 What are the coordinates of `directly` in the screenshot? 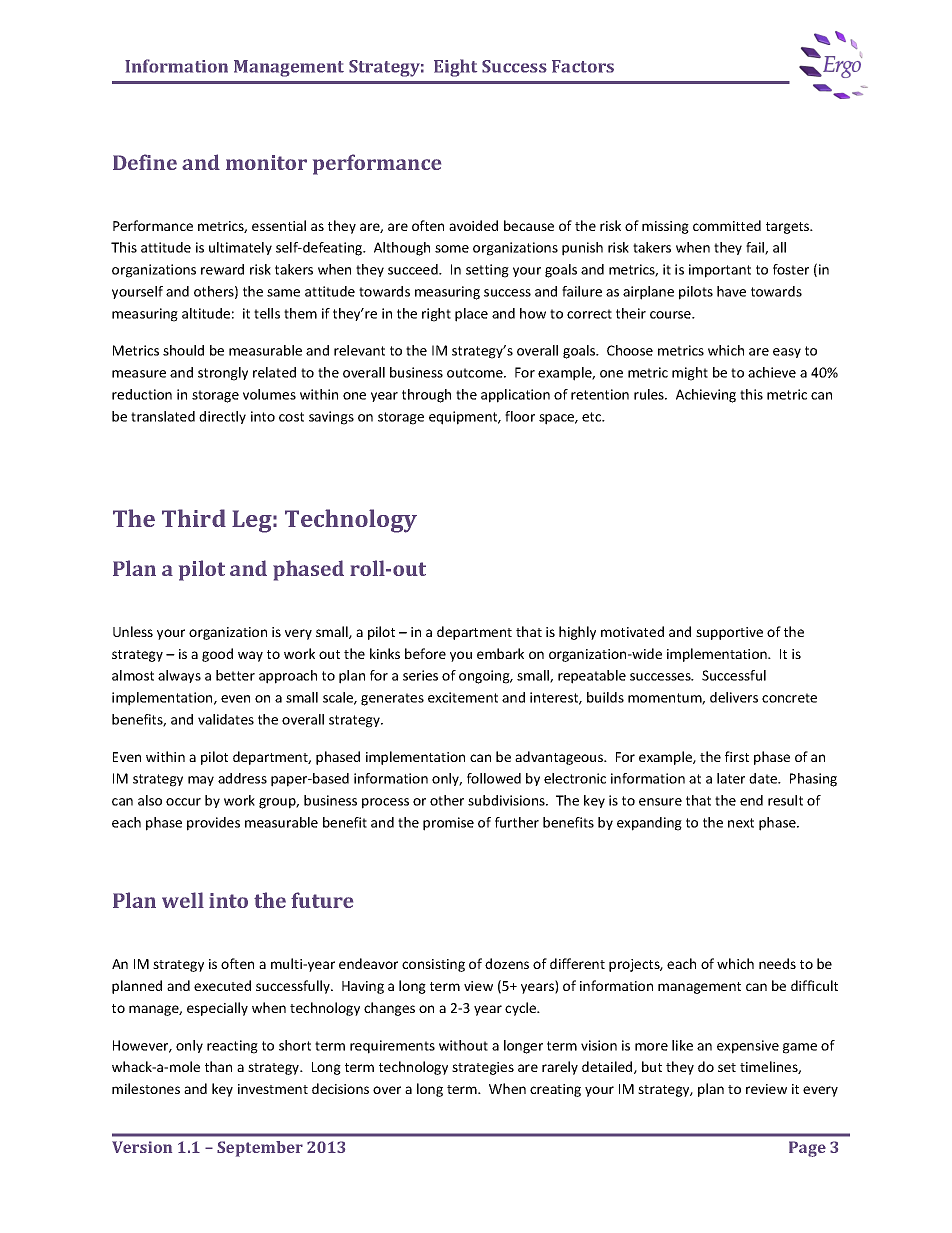 It's located at (222, 417).
